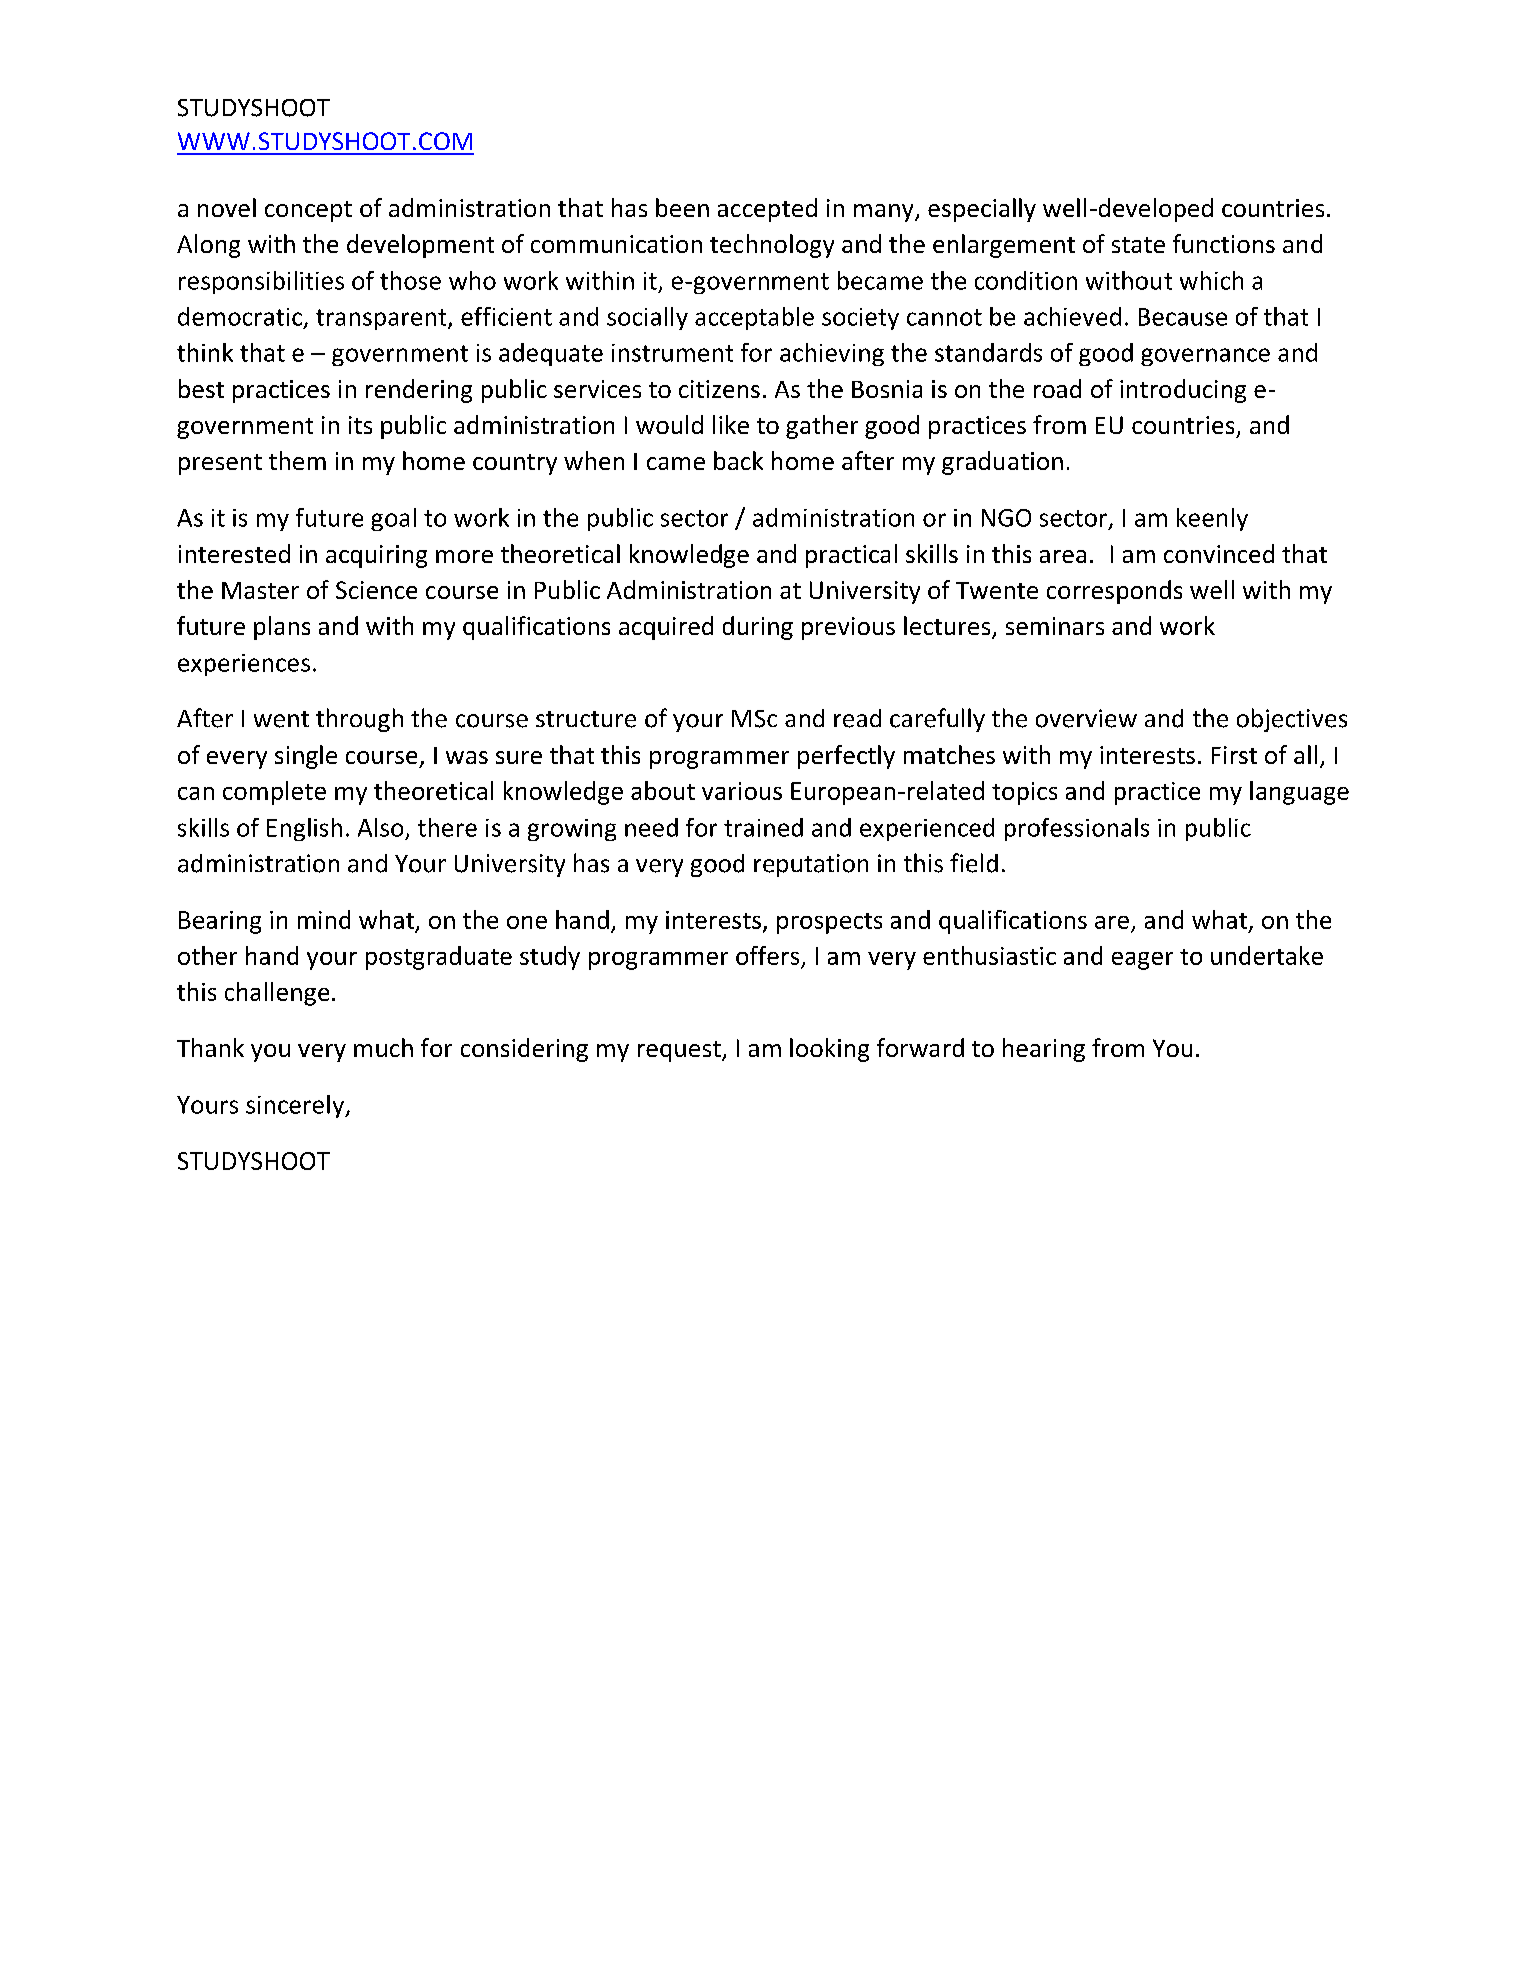  Describe the element at coordinates (296, 1106) in the screenshot. I see `sincerely` at that location.
